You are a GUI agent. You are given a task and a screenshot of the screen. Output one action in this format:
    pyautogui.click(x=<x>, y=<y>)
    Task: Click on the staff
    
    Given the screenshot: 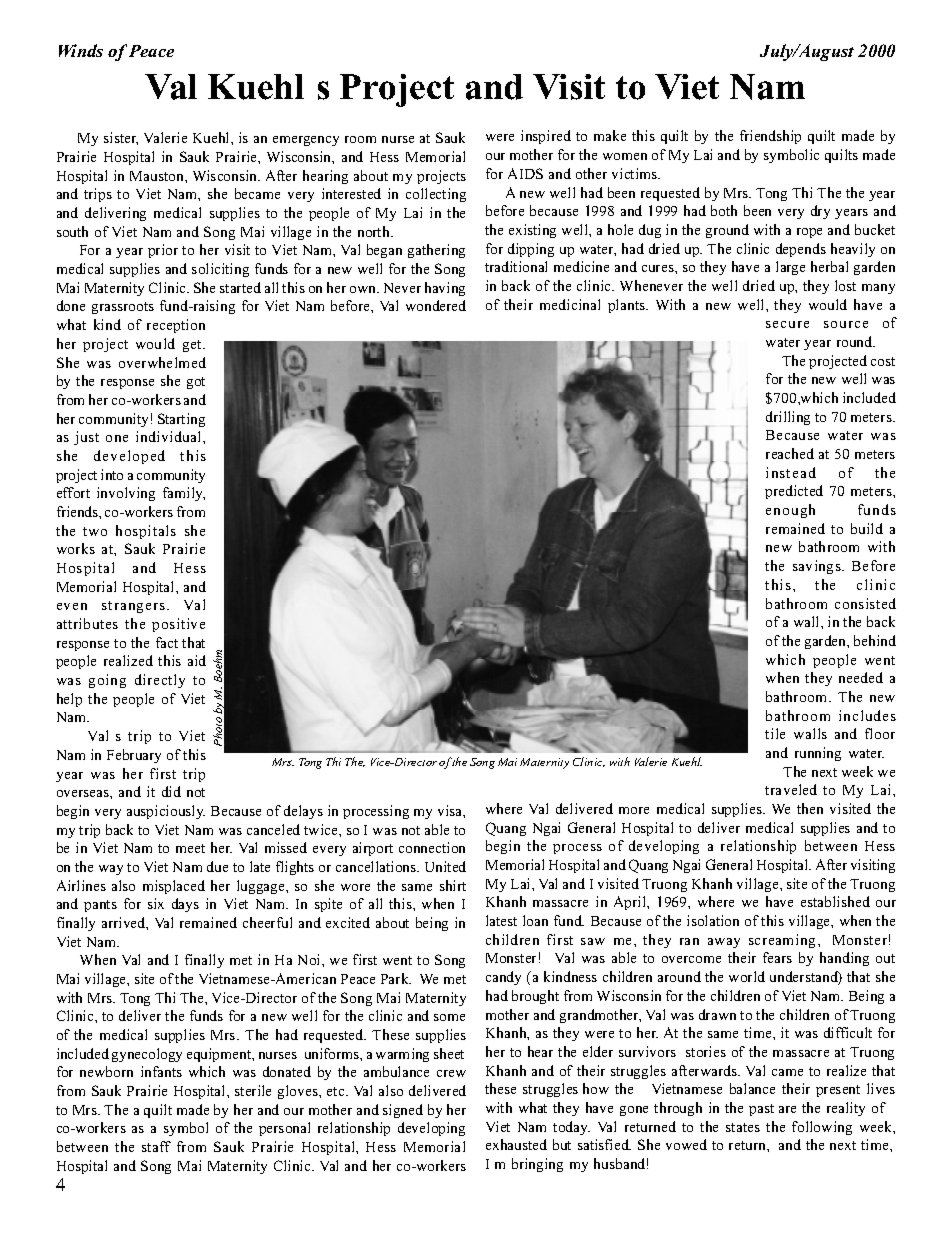 What is the action you would take?
    pyautogui.click(x=156, y=1146)
